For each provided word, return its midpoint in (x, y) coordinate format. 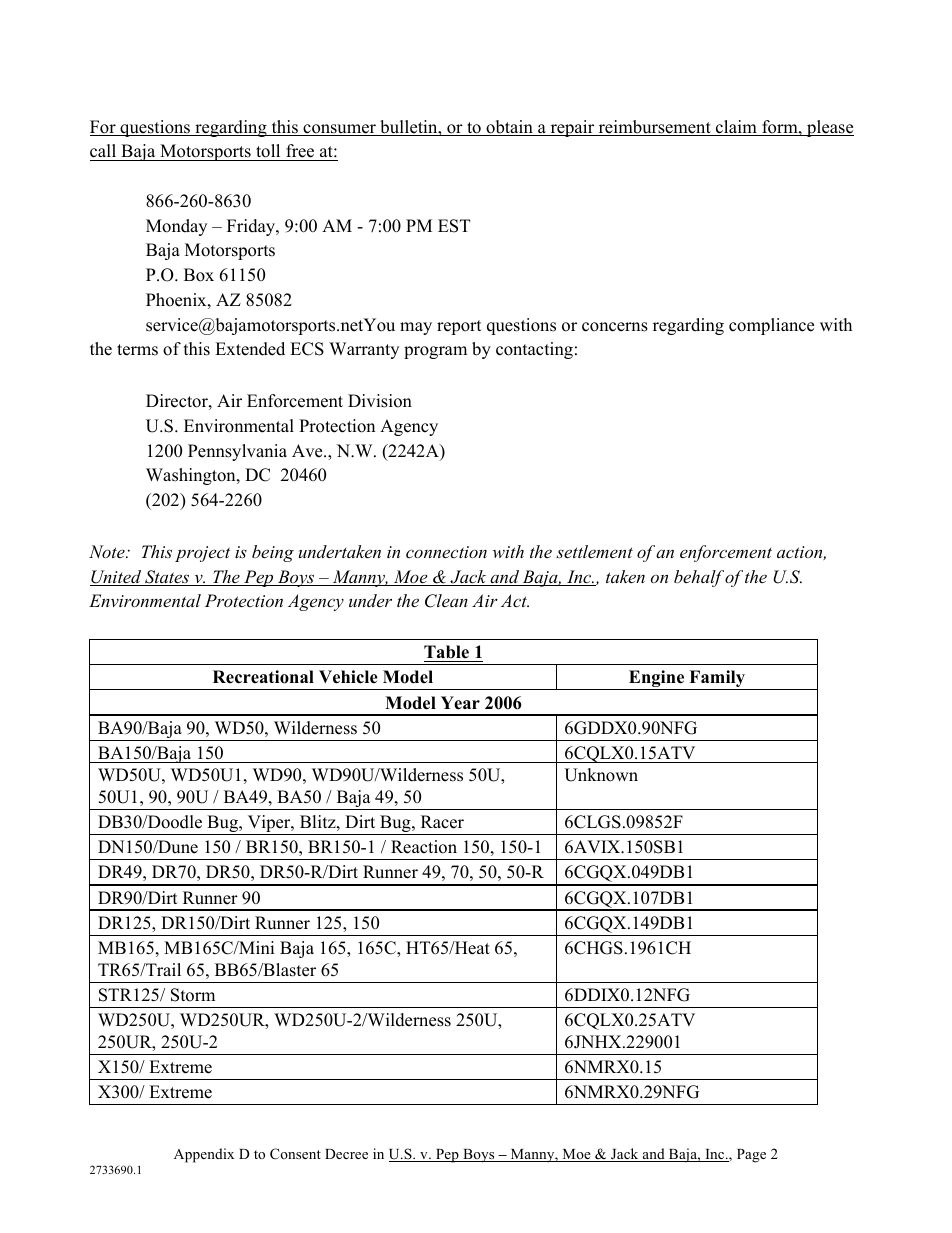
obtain (509, 128)
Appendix (204, 1155)
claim (736, 128)
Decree (346, 1154)
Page (751, 1156)
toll (268, 151)
